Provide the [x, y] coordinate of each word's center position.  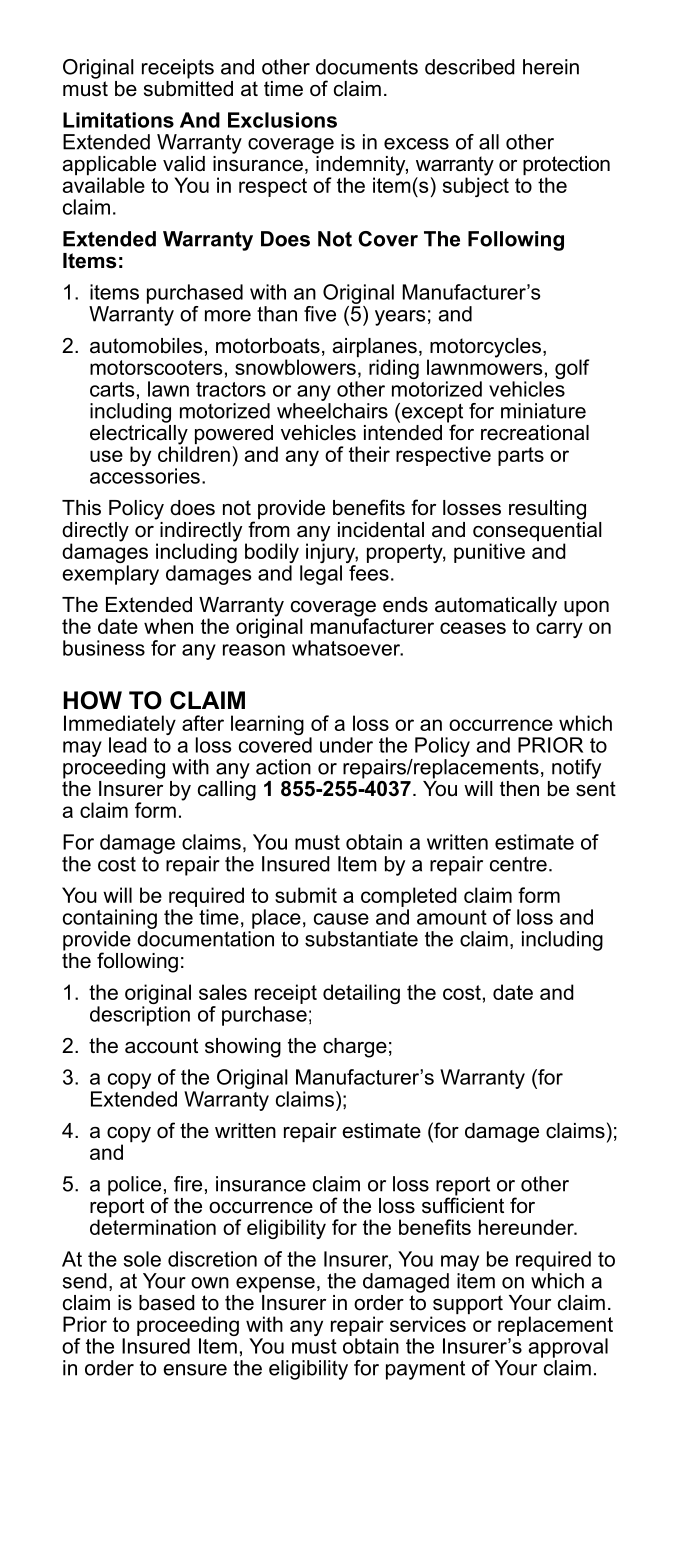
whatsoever [347, 648]
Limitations [118, 120]
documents [367, 67]
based [167, 1303]
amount [452, 917]
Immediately [120, 726]
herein [551, 67]
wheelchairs [332, 409]
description [140, 1016]
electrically [139, 434]
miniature [543, 411]
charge [355, 1048]
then [519, 789]
